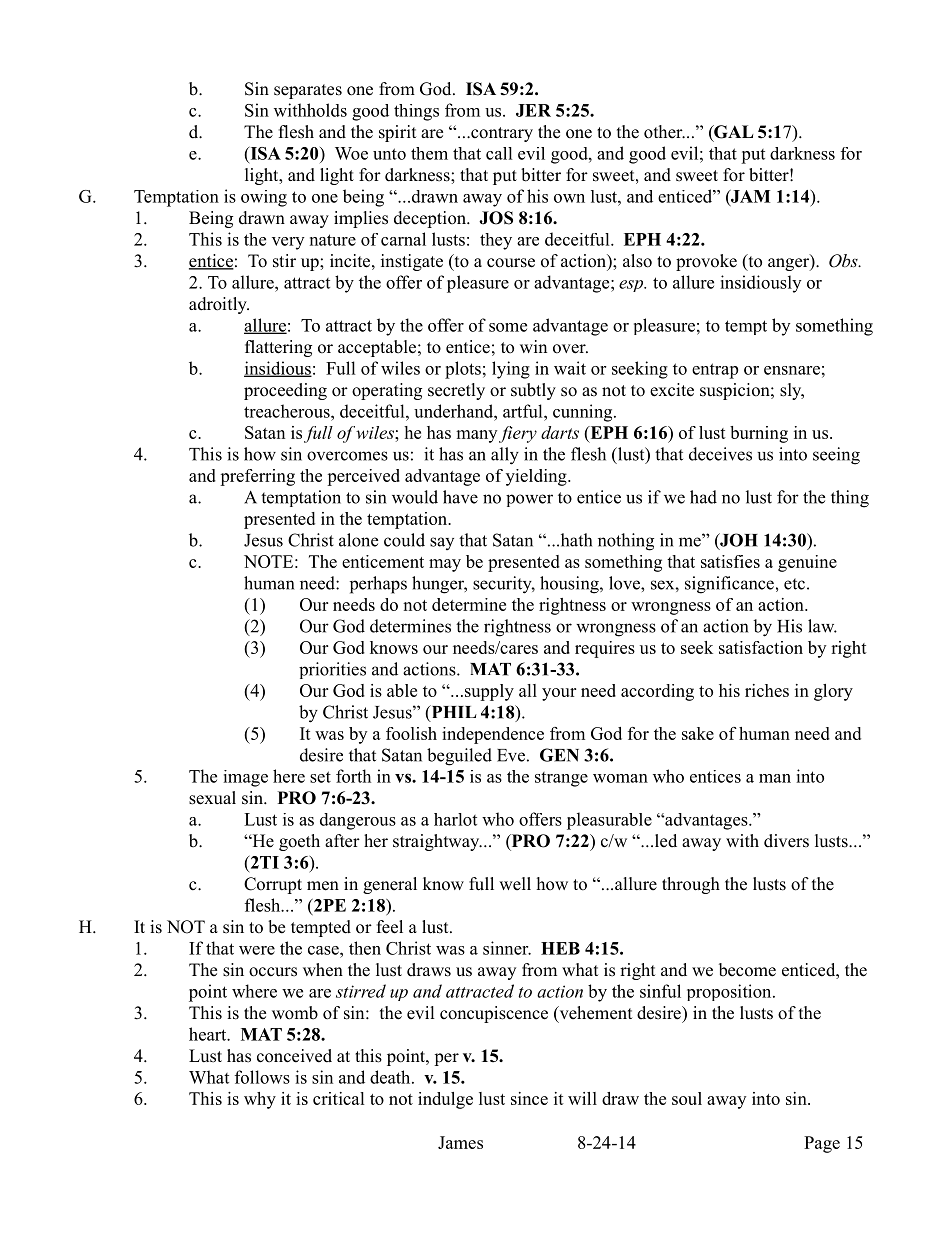 This image has height=1233, width=952. Describe the element at coordinates (529, 1098) in the image. I see `since` at that location.
